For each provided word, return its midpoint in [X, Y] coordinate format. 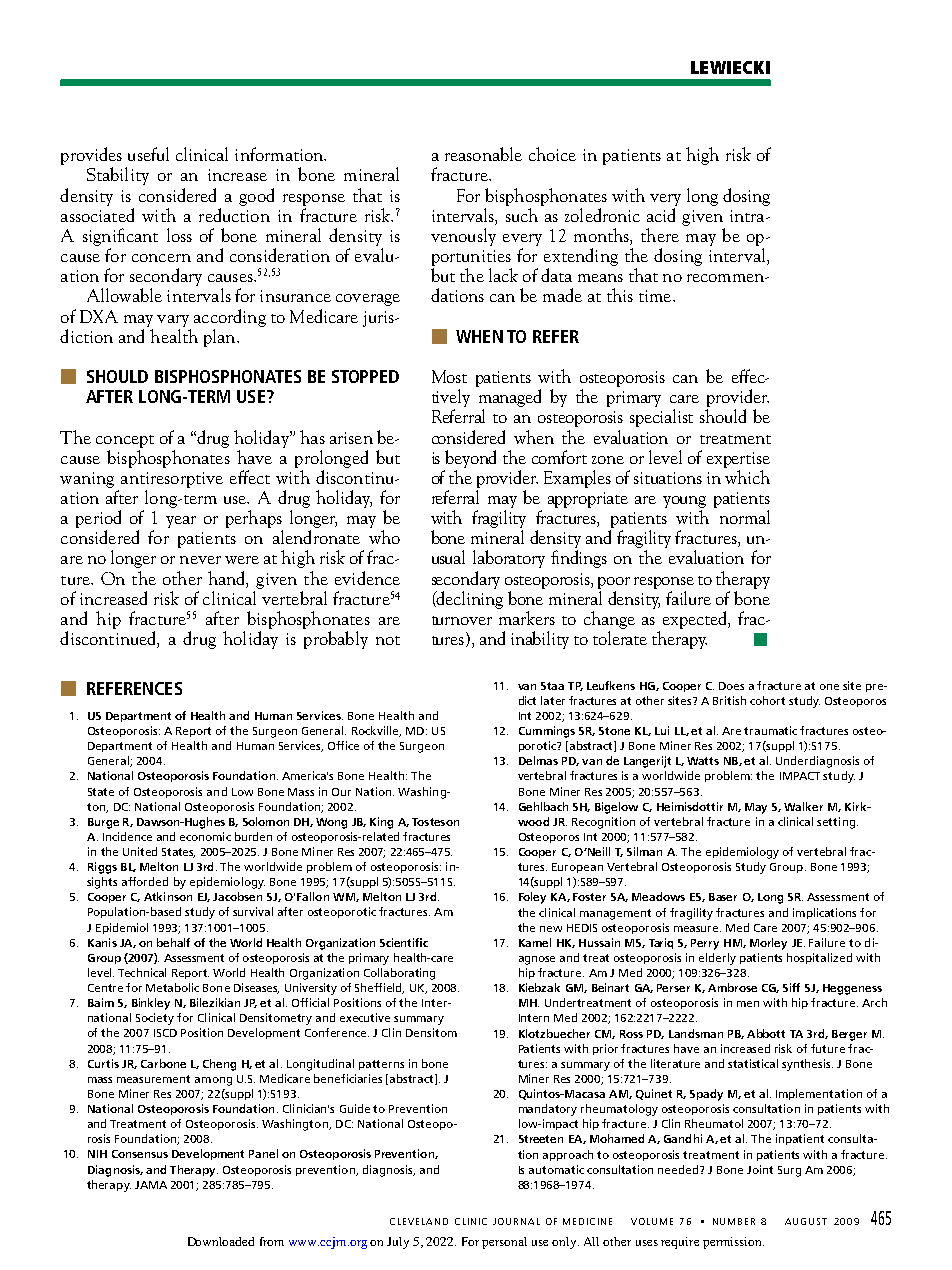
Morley [768, 944]
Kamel [535, 942]
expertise [738, 460]
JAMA [151, 1185]
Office [343, 745]
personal [504, 1243]
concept [125, 441]
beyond [470, 459]
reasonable [483, 154]
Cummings [547, 732]
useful [148, 154]
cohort [767, 700]
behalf [173, 942]
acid [661, 215]
